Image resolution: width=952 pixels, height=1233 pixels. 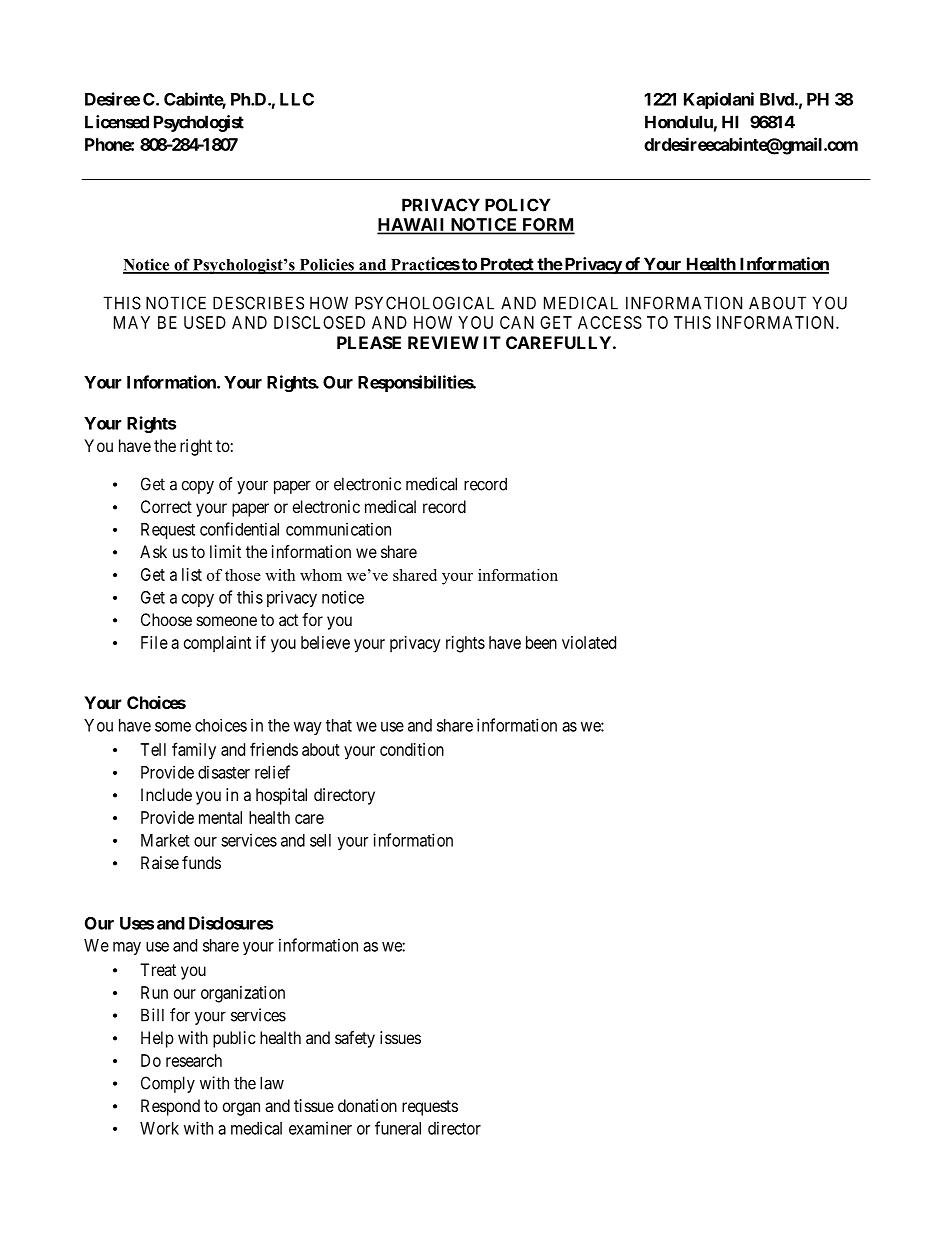 What do you see at coordinates (367, 1105) in the screenshot?
I see `donation` at bounding box center [367, 1105].
